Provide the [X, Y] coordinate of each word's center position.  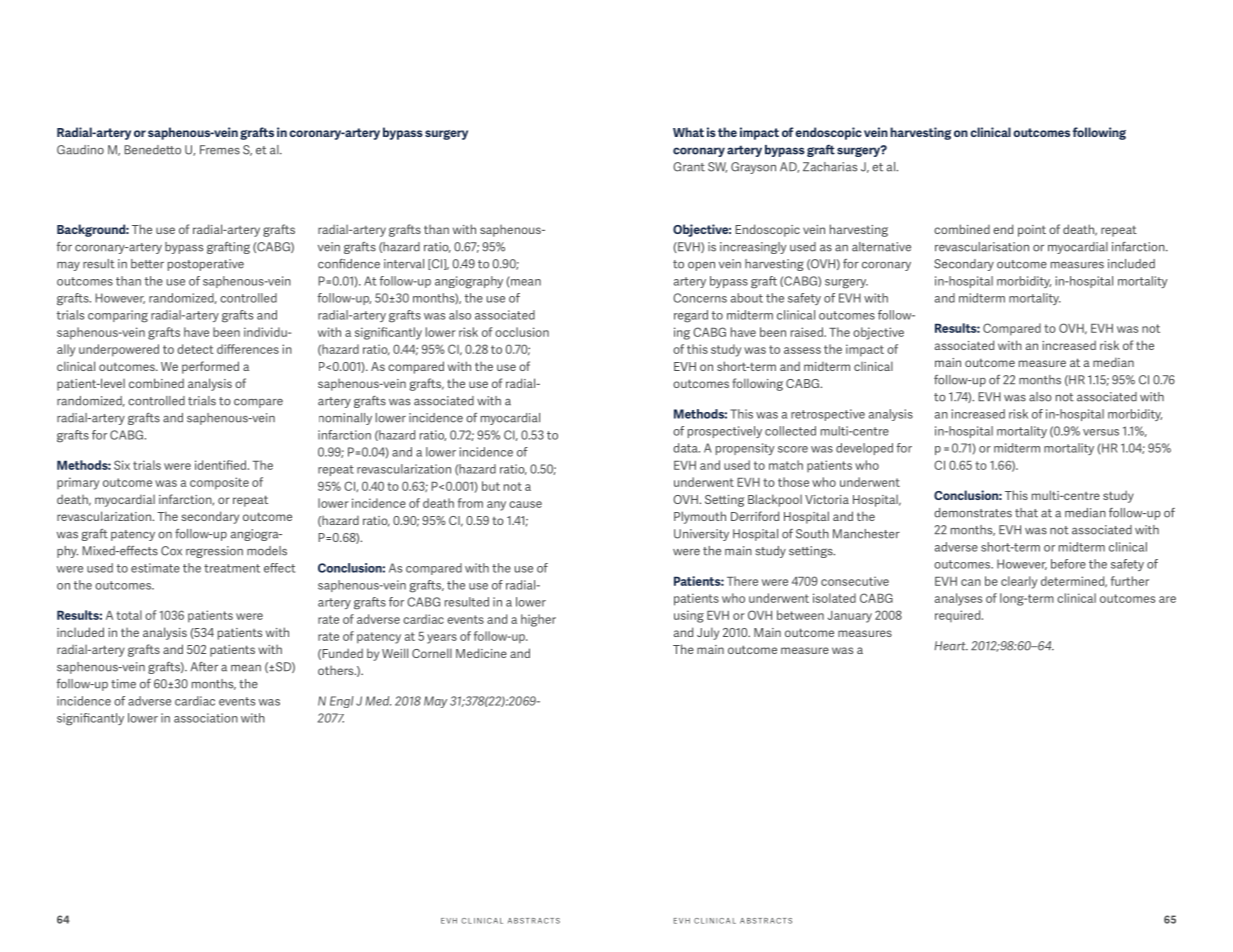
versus [1101, 432]
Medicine [481, 653]
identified [222, 465]
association [206, 718]
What [688, 132]
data [686, 448]
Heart [951, 646]
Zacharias [830, 167]
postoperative [206, 265]
